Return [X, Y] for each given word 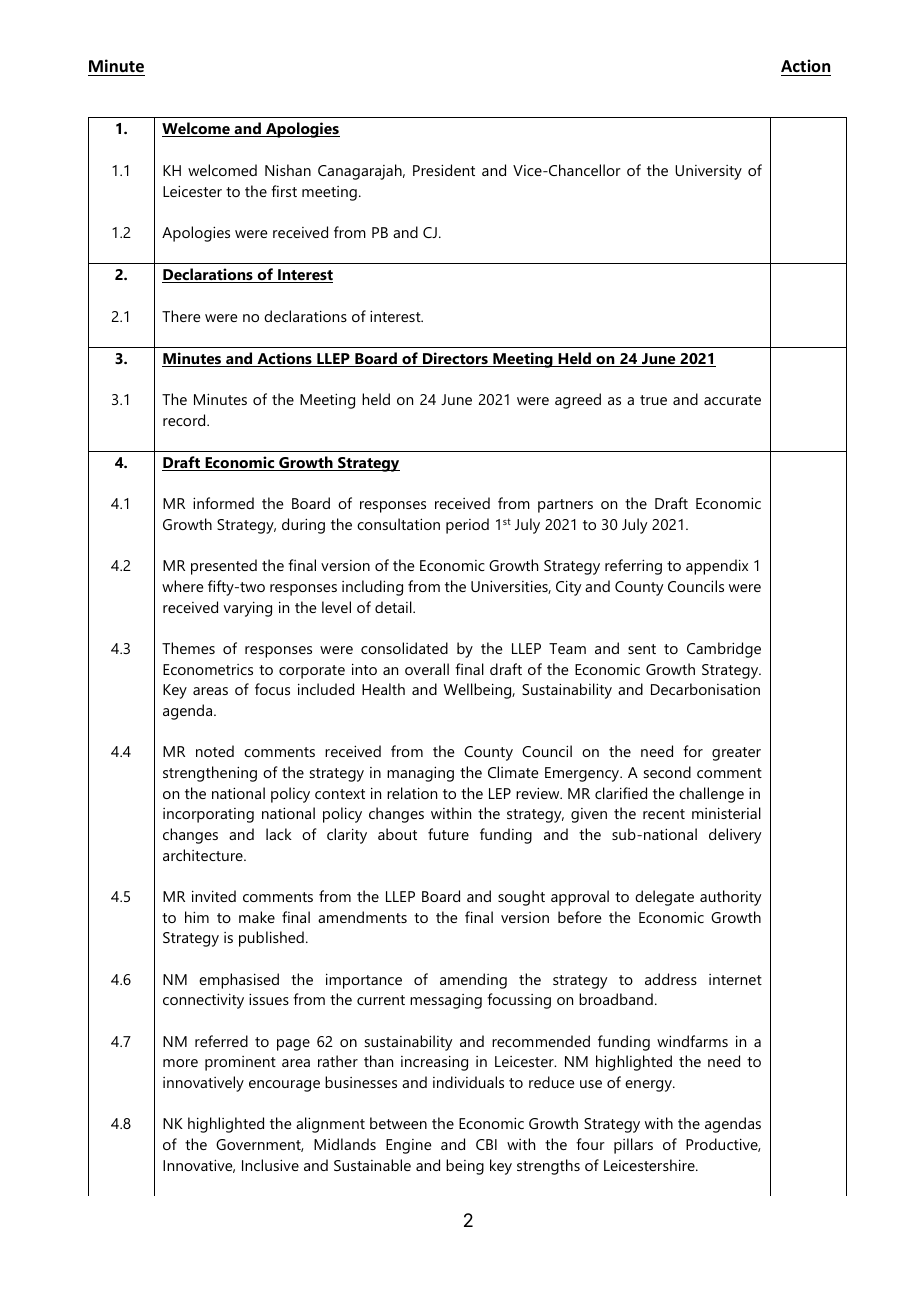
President [444, 170]
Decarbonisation [705, 689]
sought [521, 898]
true [653, 400]
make [257, 917]
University [708, 172]
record [185, 420]
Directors [455, 359]
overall [427, 669]
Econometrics [208, 669]
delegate [664, 898]
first [284, 191]
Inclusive [270, 1165]
